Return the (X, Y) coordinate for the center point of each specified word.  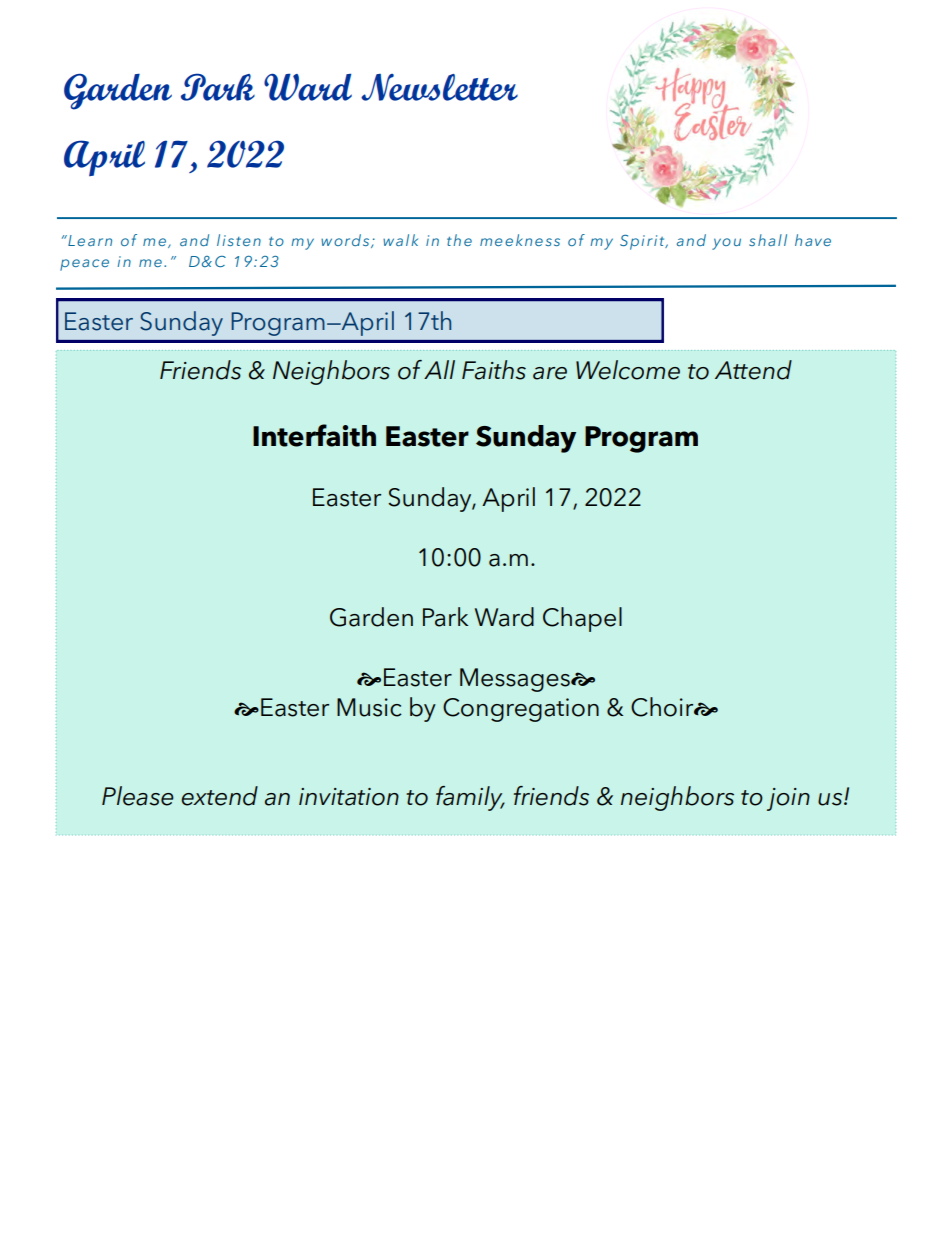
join (788, 799)
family (470, 798)
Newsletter (439, 87)
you (726, 244)
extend (219, 796)
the (459, 240)
